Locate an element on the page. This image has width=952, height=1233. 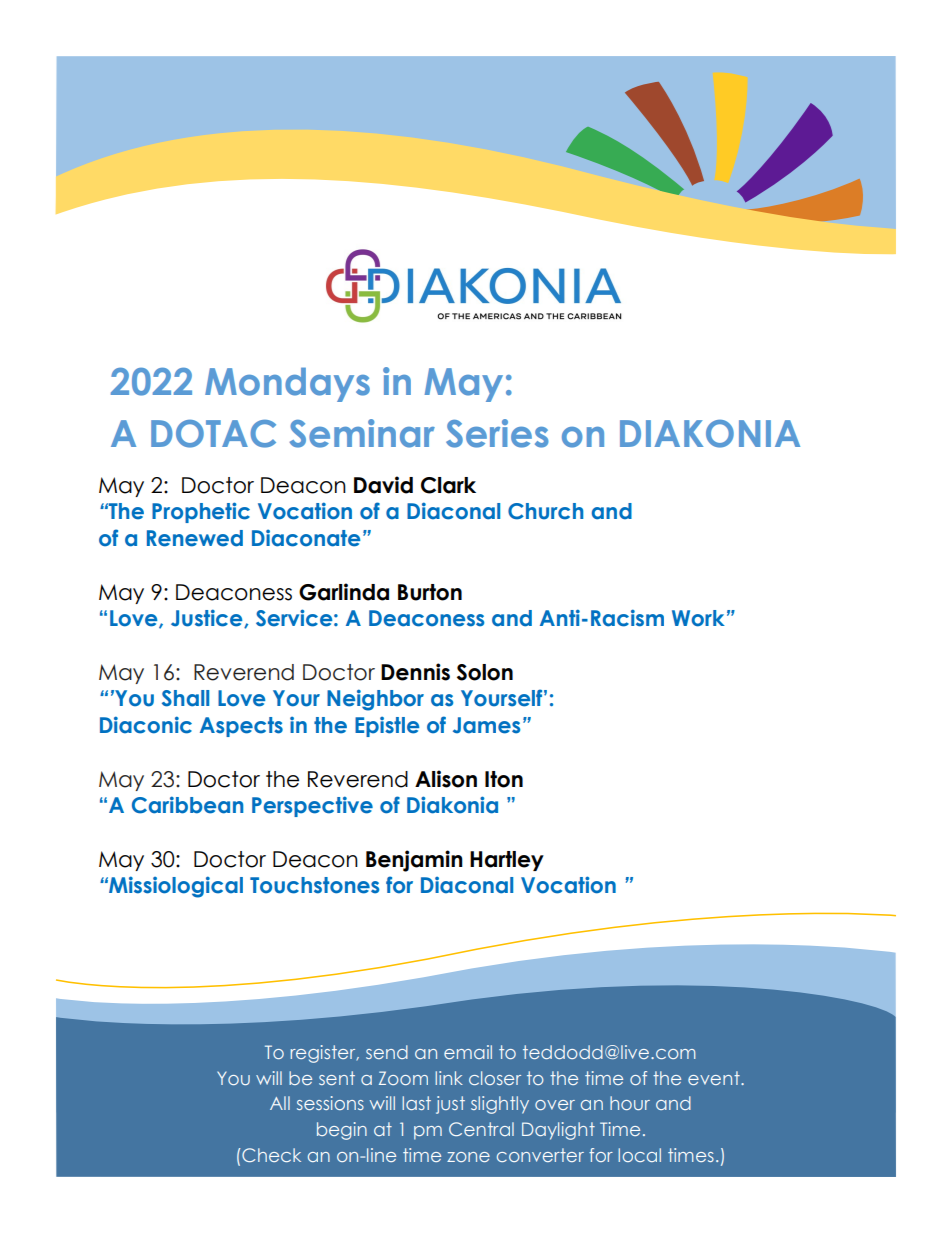
Benjamin is located at coordinates (414, 861).
